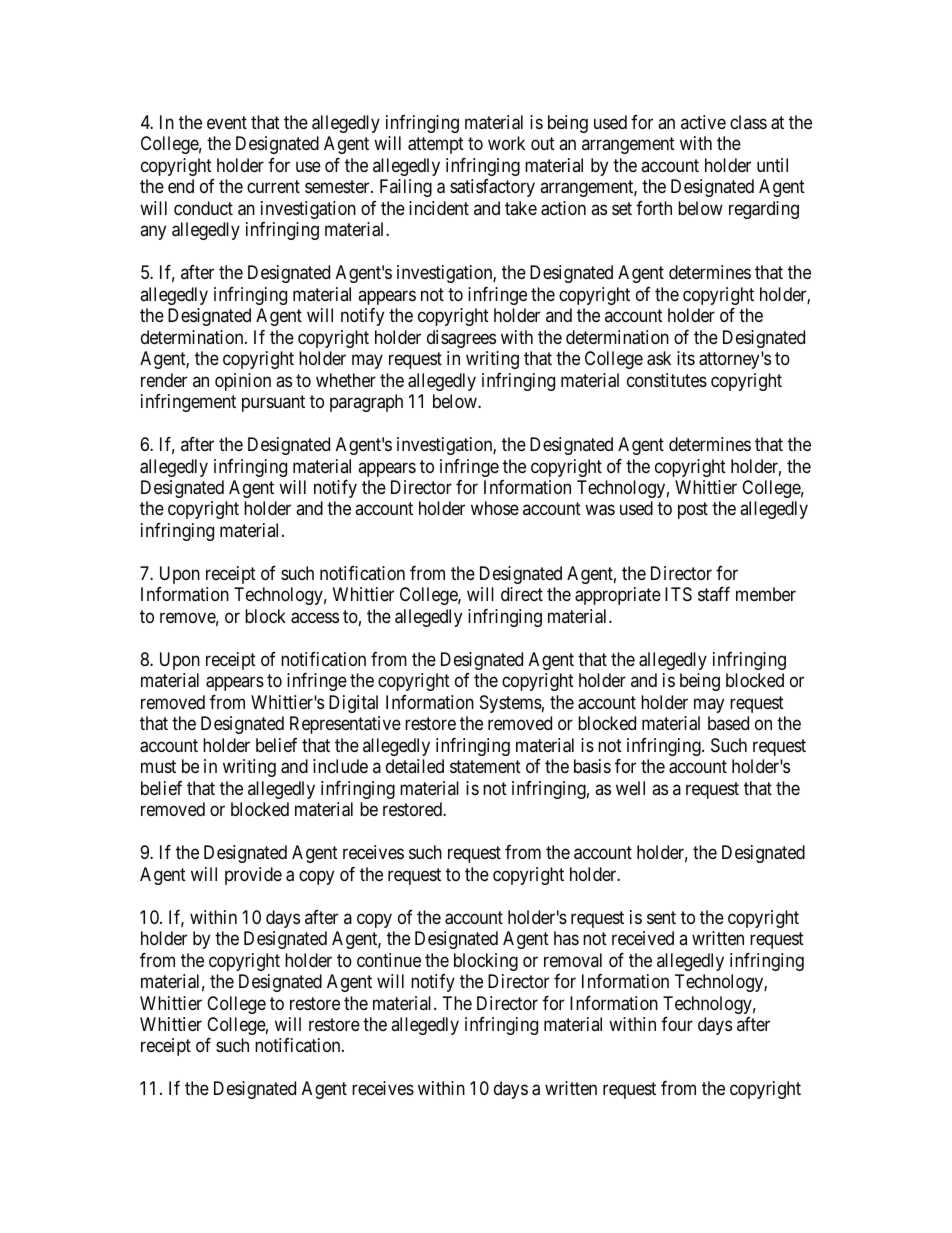 This screenshot has width=952, height=1233. I want to click on continue, so click(389, 960).
